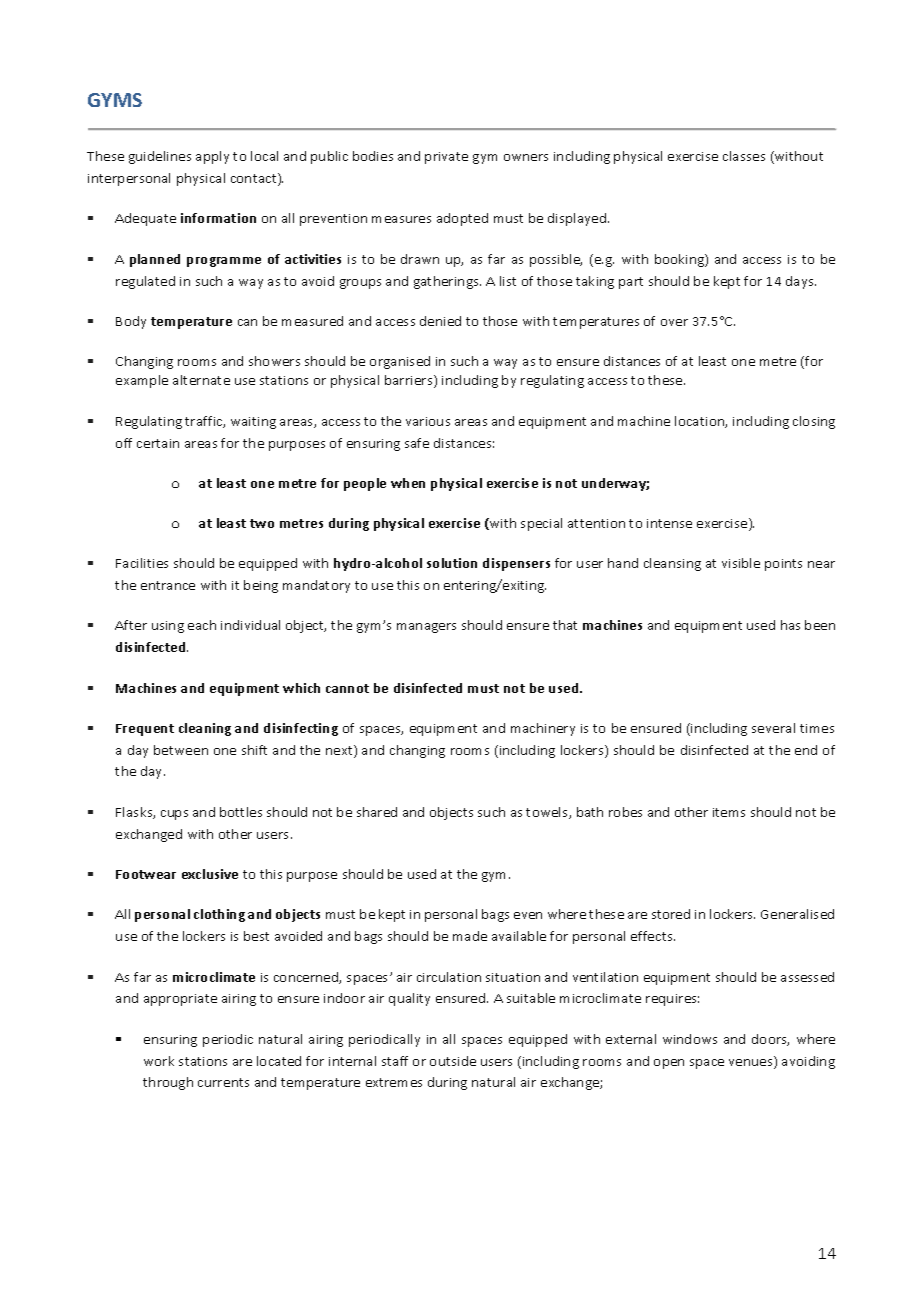  What do you see at coordinates (773, 728) in the image?
I see `several` at bounding box center [773, 728].
